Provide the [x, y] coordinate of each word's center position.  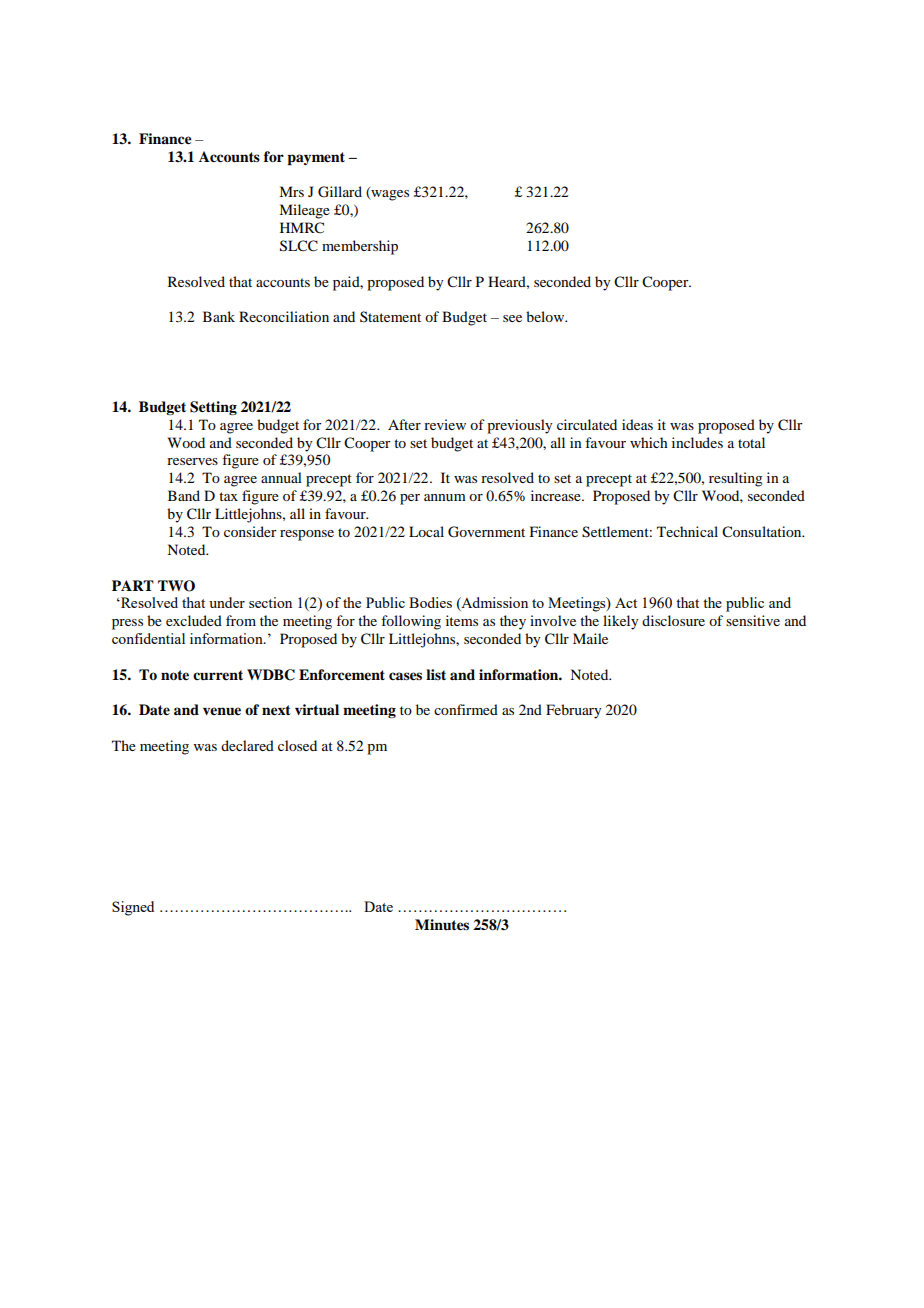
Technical [687, 531]
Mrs [291, 191]
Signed [133, 908]
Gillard [340, 192]
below [546, 316]
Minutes [442, 924]
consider [250, 531]
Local [426, 531]
